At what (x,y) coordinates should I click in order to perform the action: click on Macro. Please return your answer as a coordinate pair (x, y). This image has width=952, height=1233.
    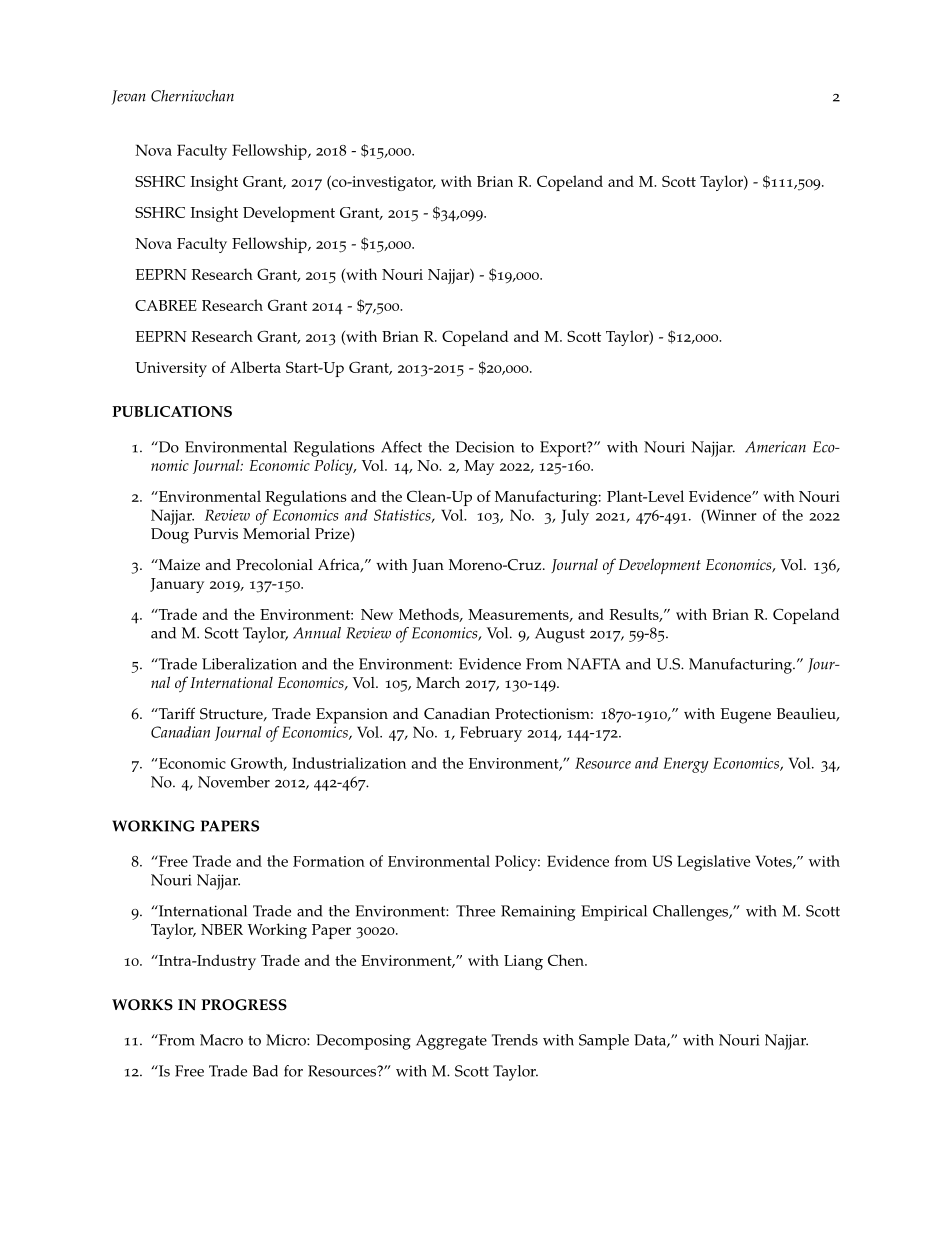
    Looking at the image, I should click on (221, 1040).
